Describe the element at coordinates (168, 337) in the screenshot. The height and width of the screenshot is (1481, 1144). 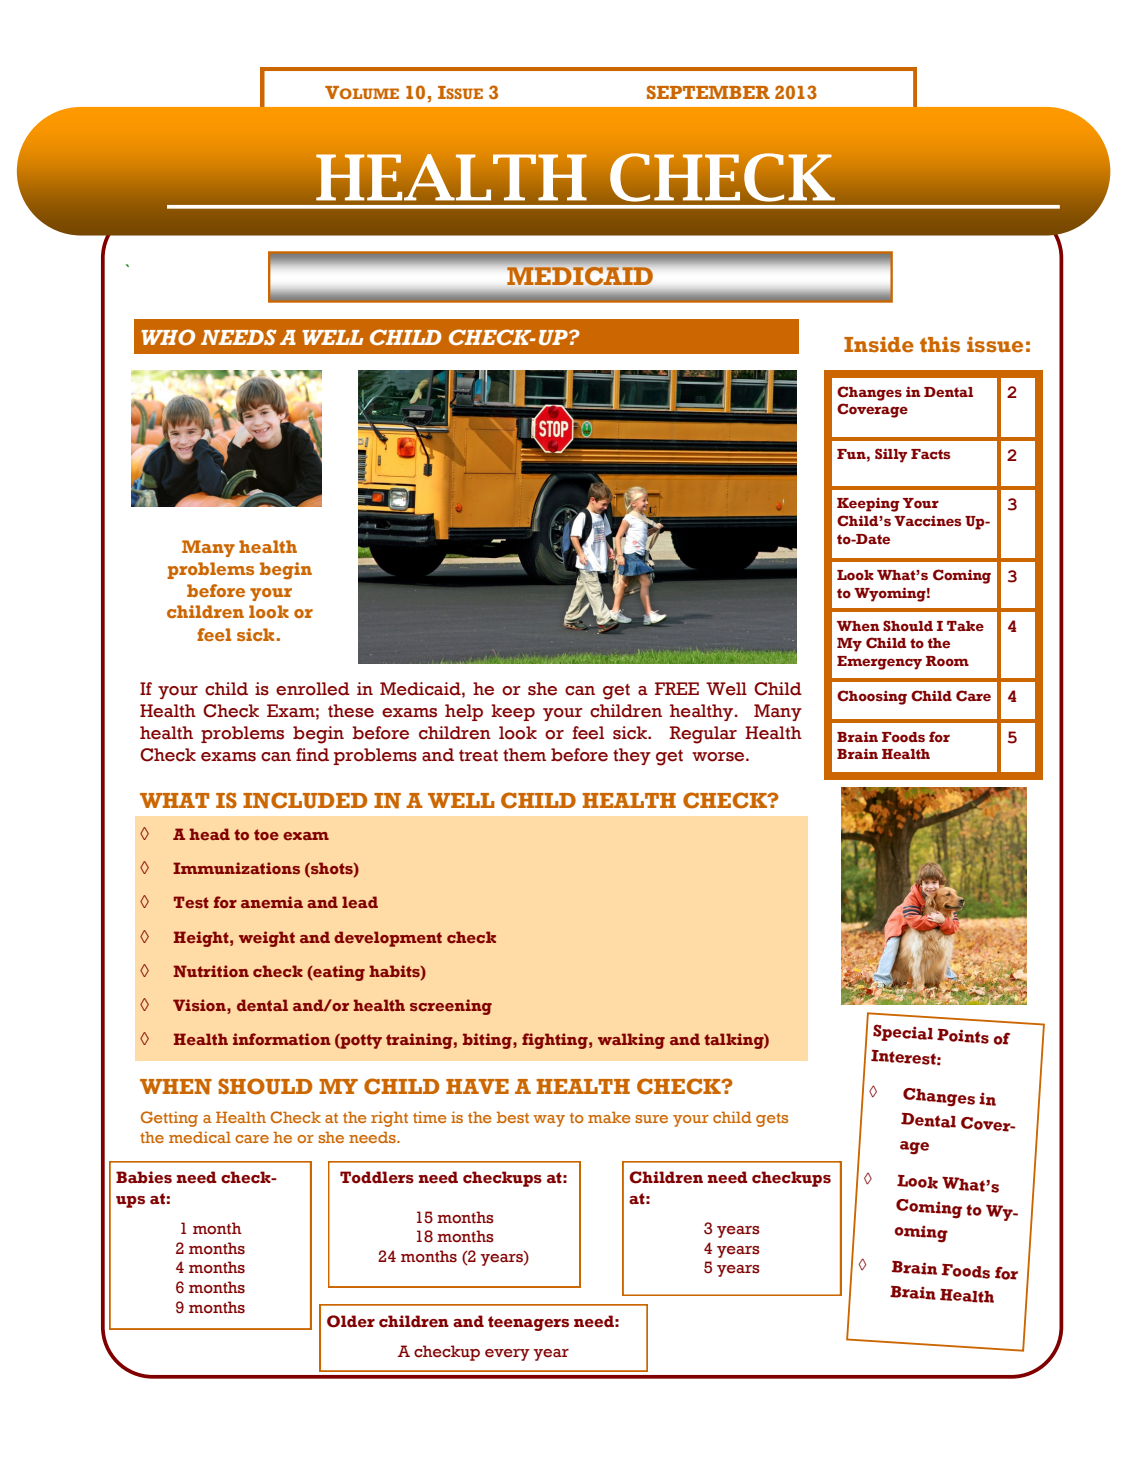
I see `WHO` at that location.
